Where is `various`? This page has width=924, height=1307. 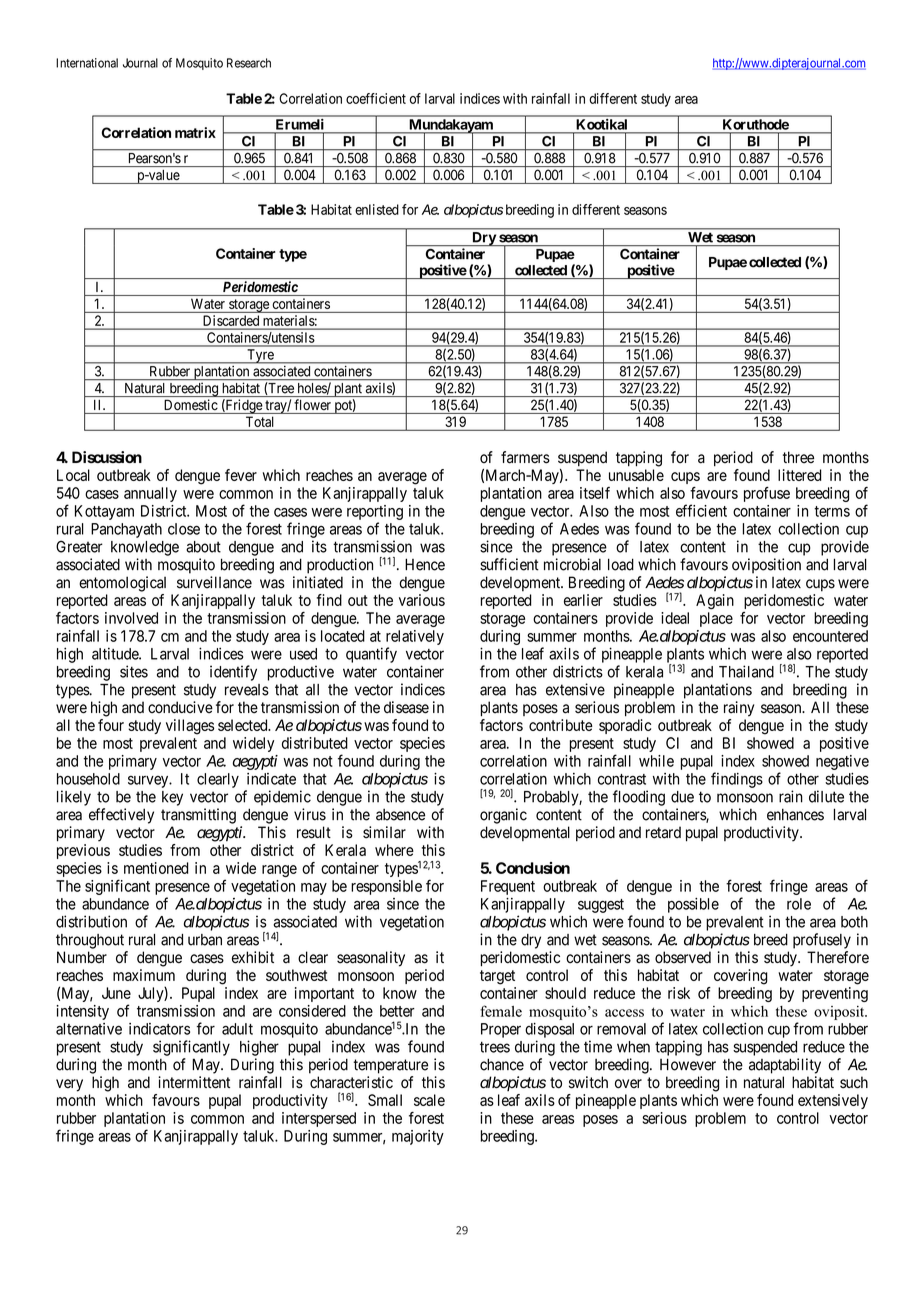 various is located at coordinates (422, 600).
